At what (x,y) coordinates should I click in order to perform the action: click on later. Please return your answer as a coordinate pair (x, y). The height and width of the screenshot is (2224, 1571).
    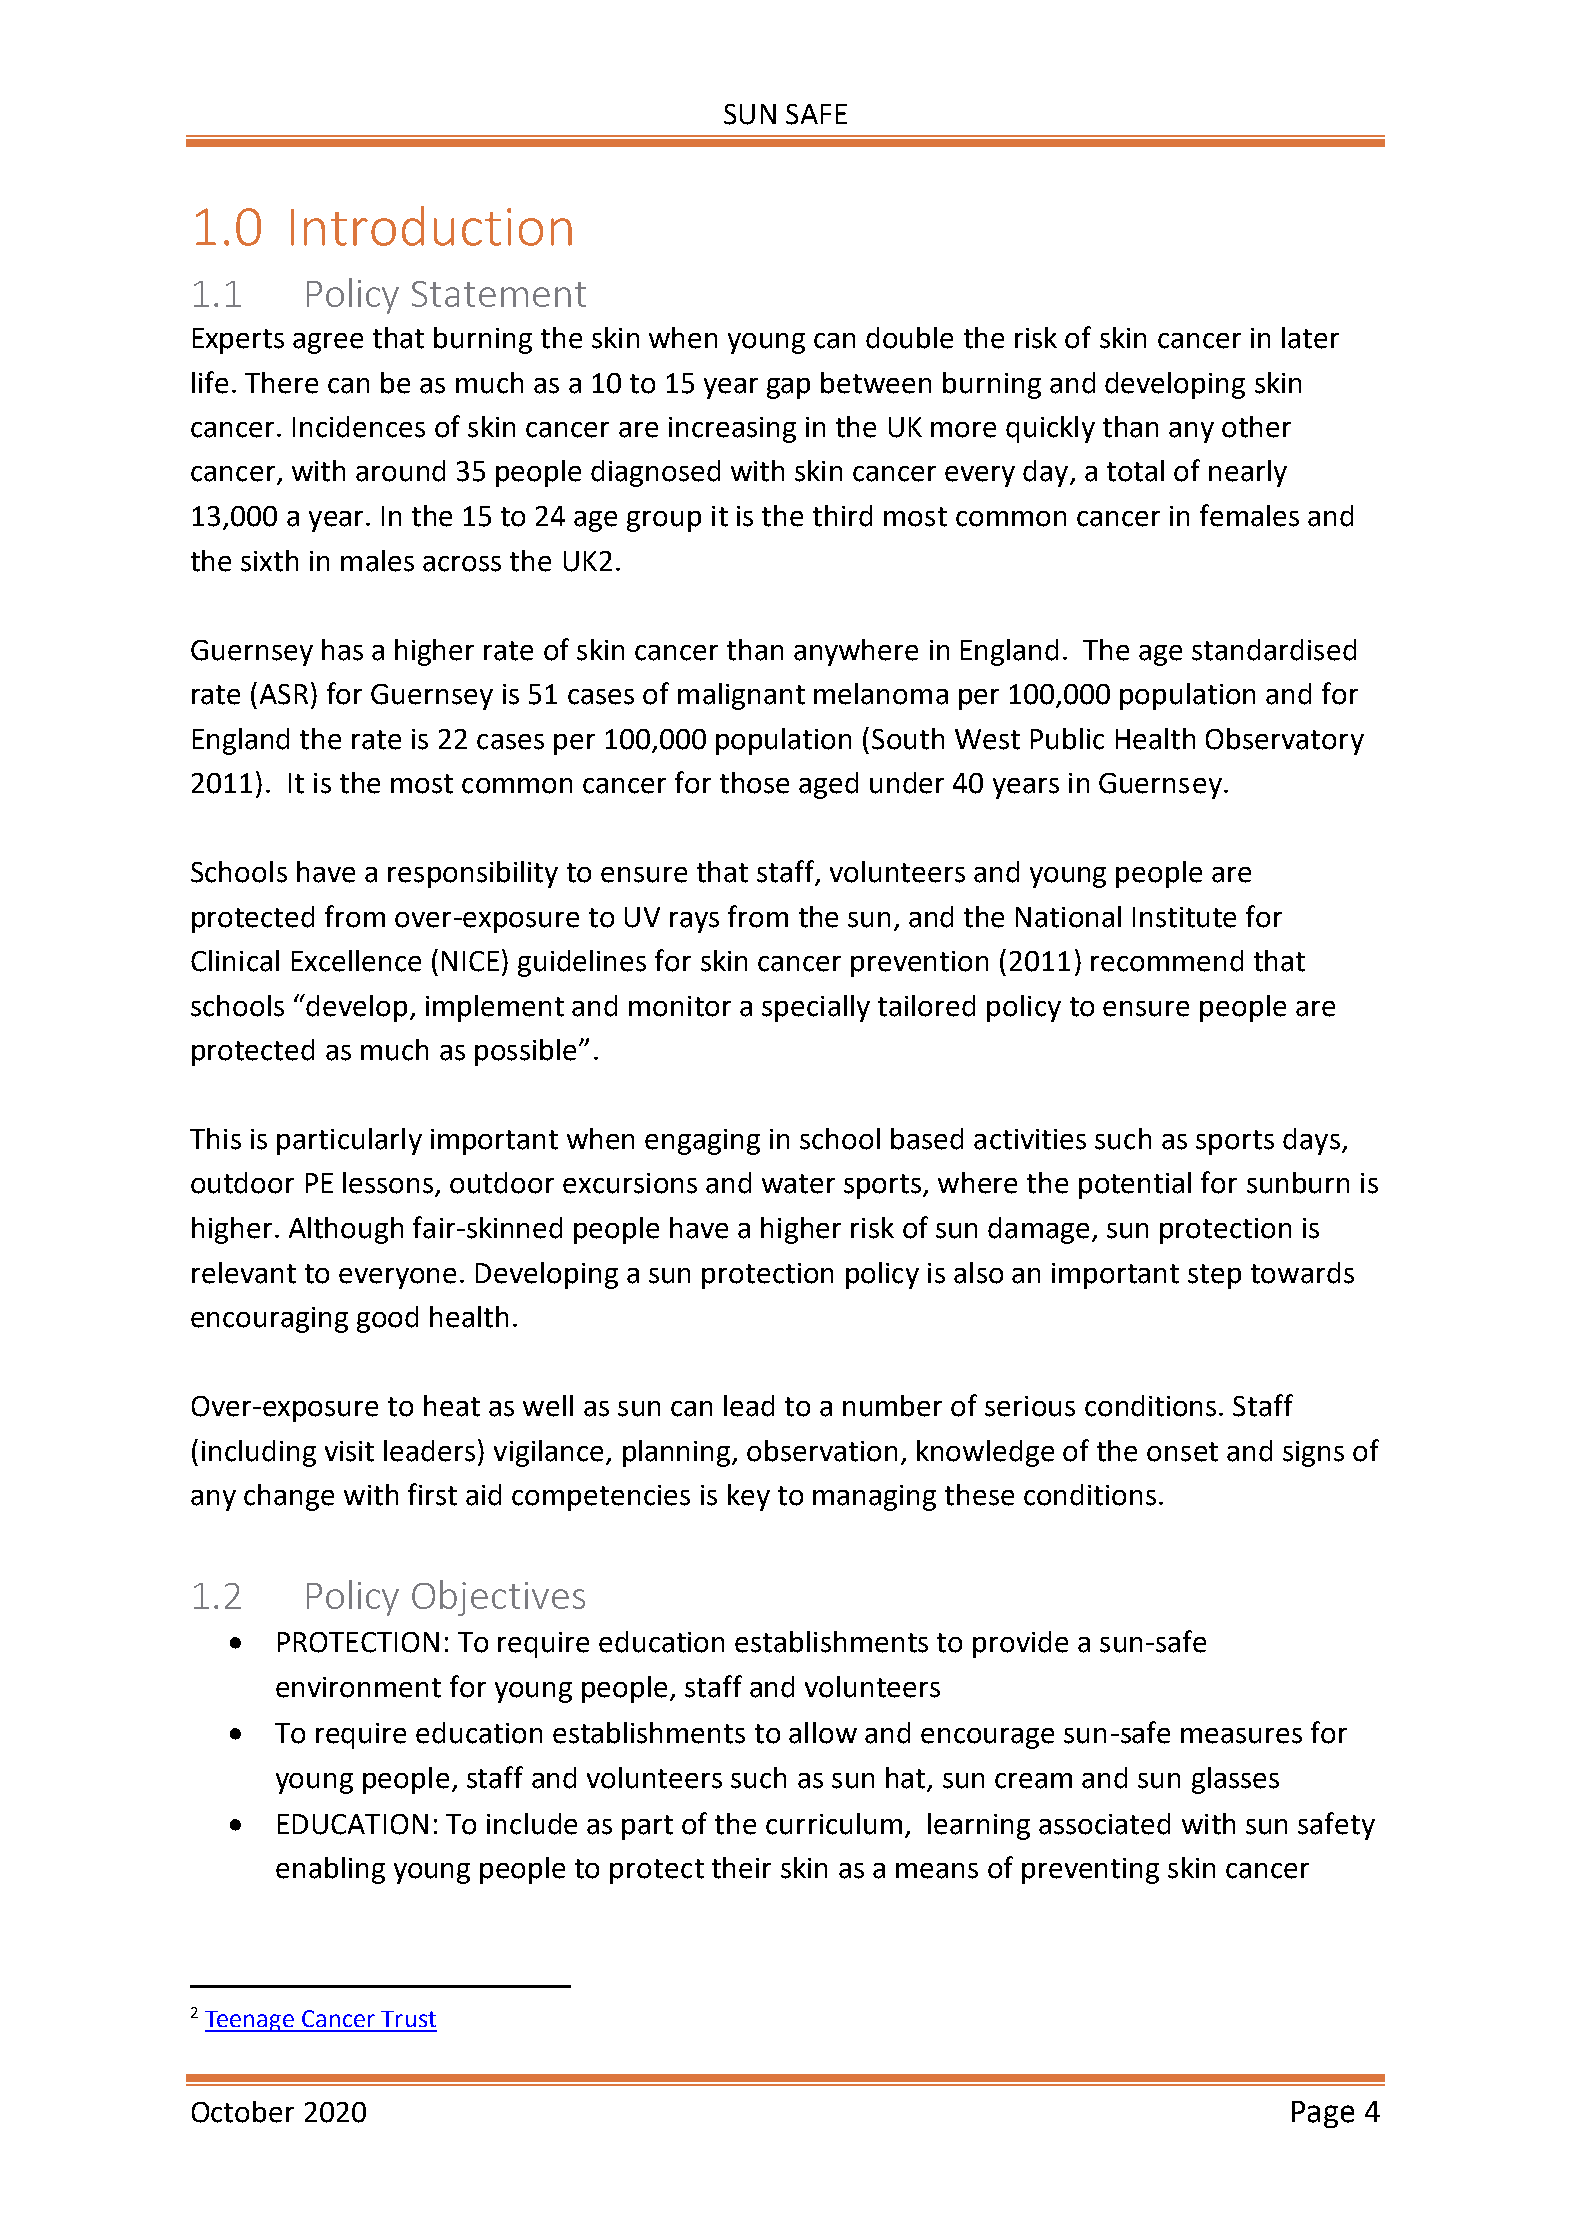
    Looking at the image, I should click on (1310, 338).
